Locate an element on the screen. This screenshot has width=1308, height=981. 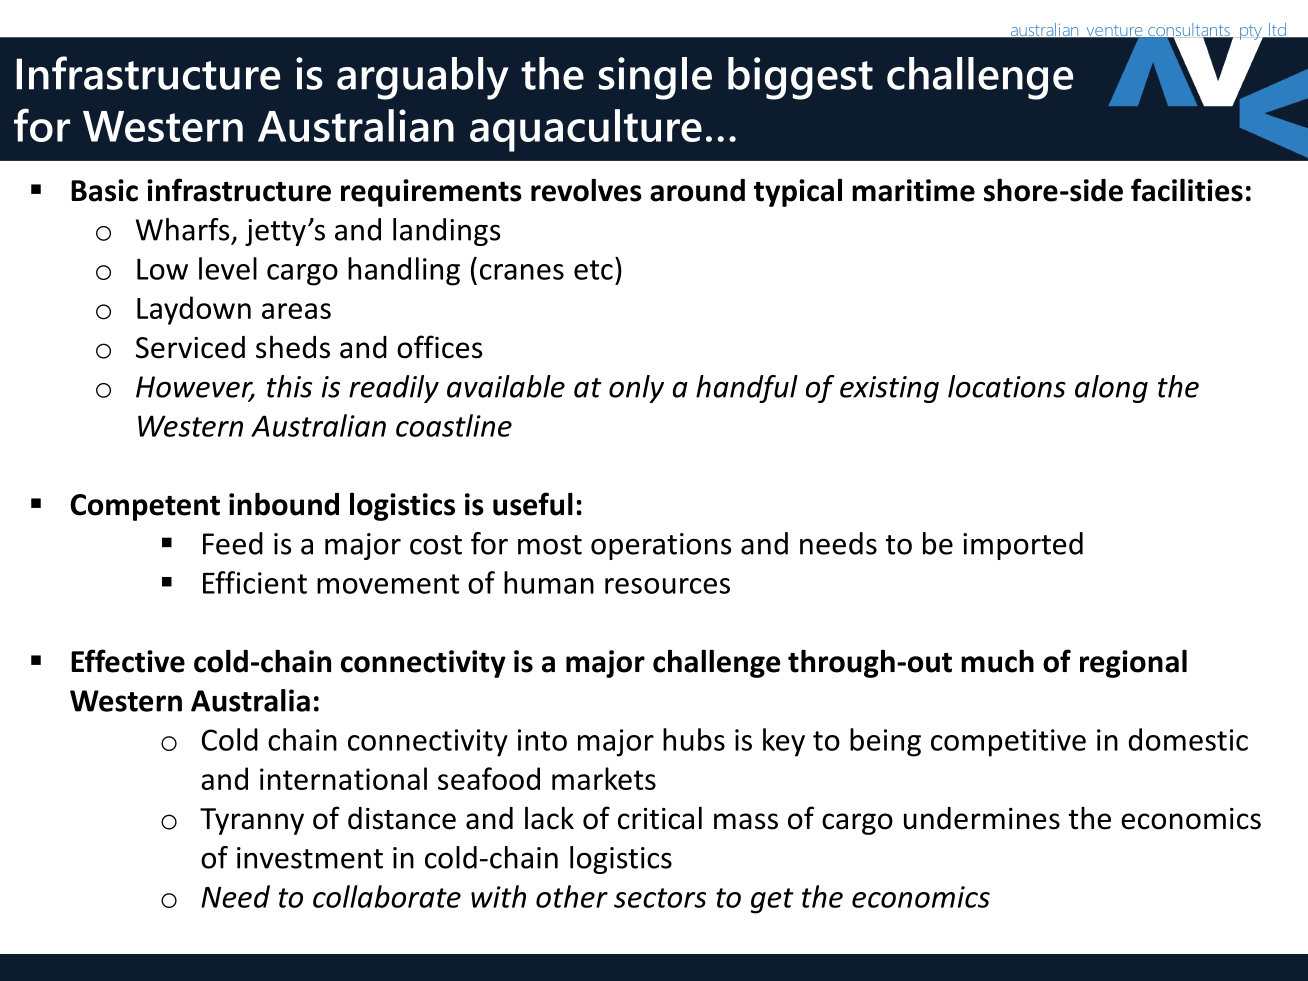
undermines is located at coordinates (982, 818).
